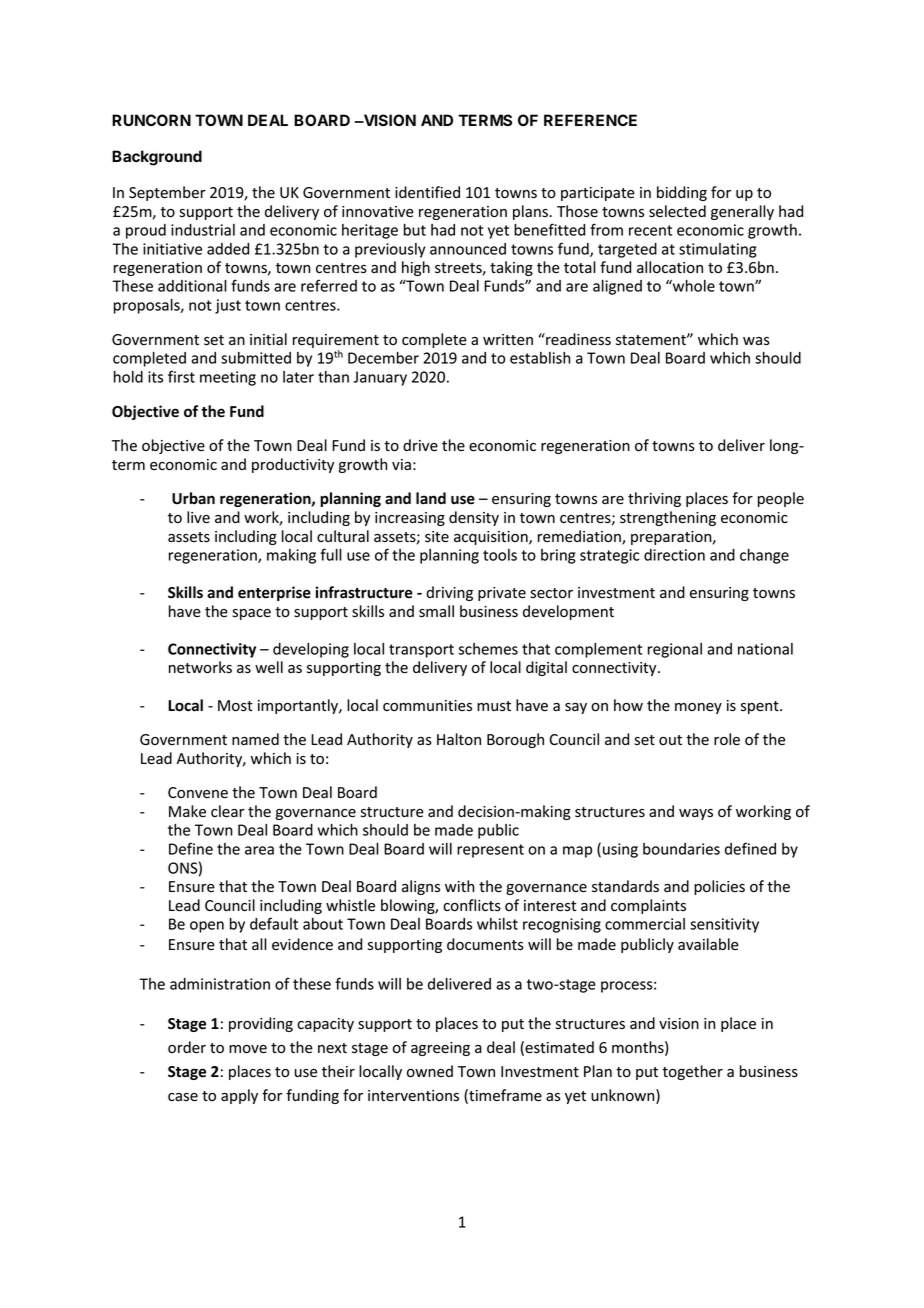 This screenshot has height=1308, width=924. What do you see at coordinates (427, 192) in the screenshot?
I see `identified` at bounding box center [427, 192].
